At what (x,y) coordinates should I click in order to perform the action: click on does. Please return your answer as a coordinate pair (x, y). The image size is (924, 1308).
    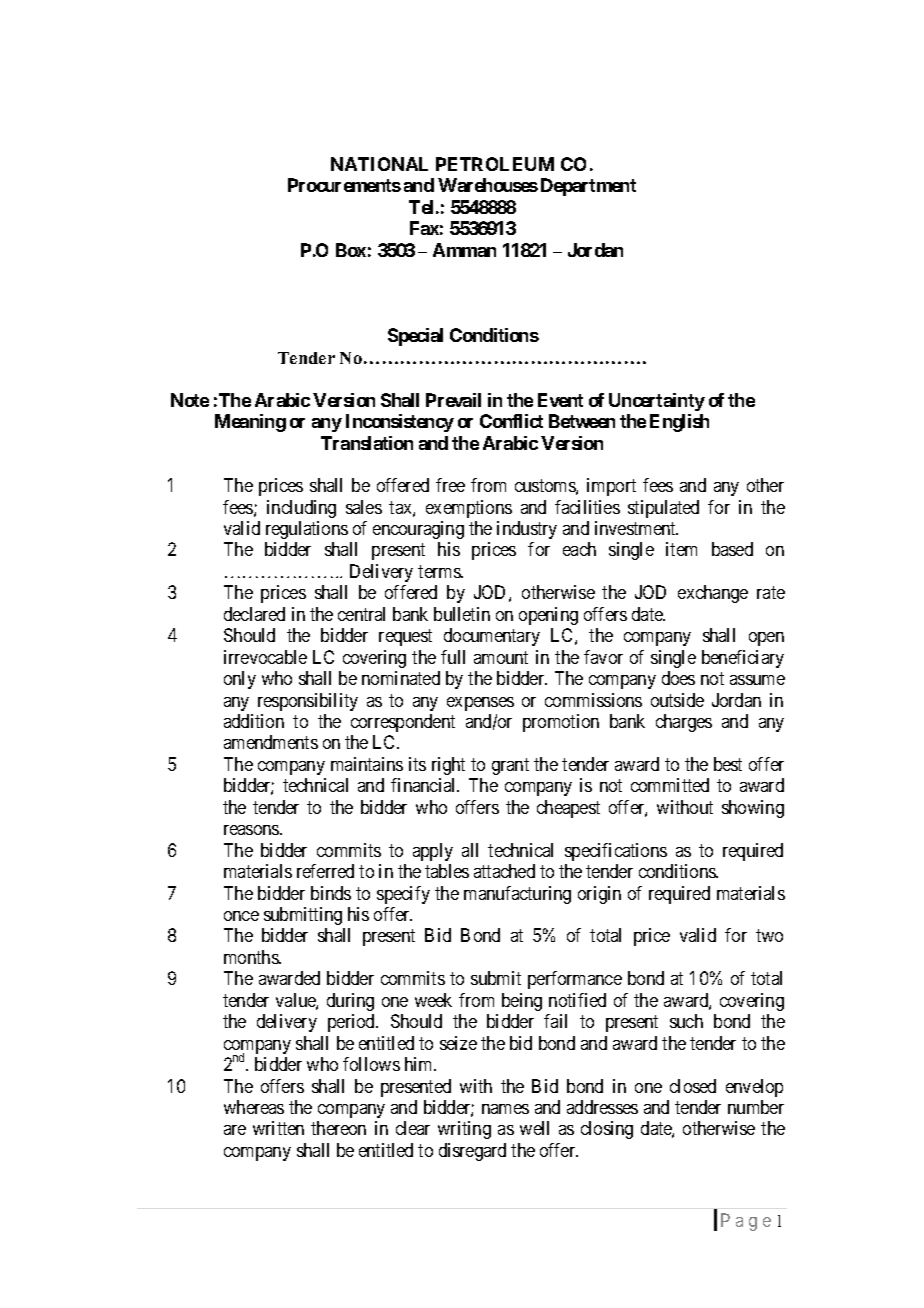
    Looking at the image, I should click on (678, 678).
